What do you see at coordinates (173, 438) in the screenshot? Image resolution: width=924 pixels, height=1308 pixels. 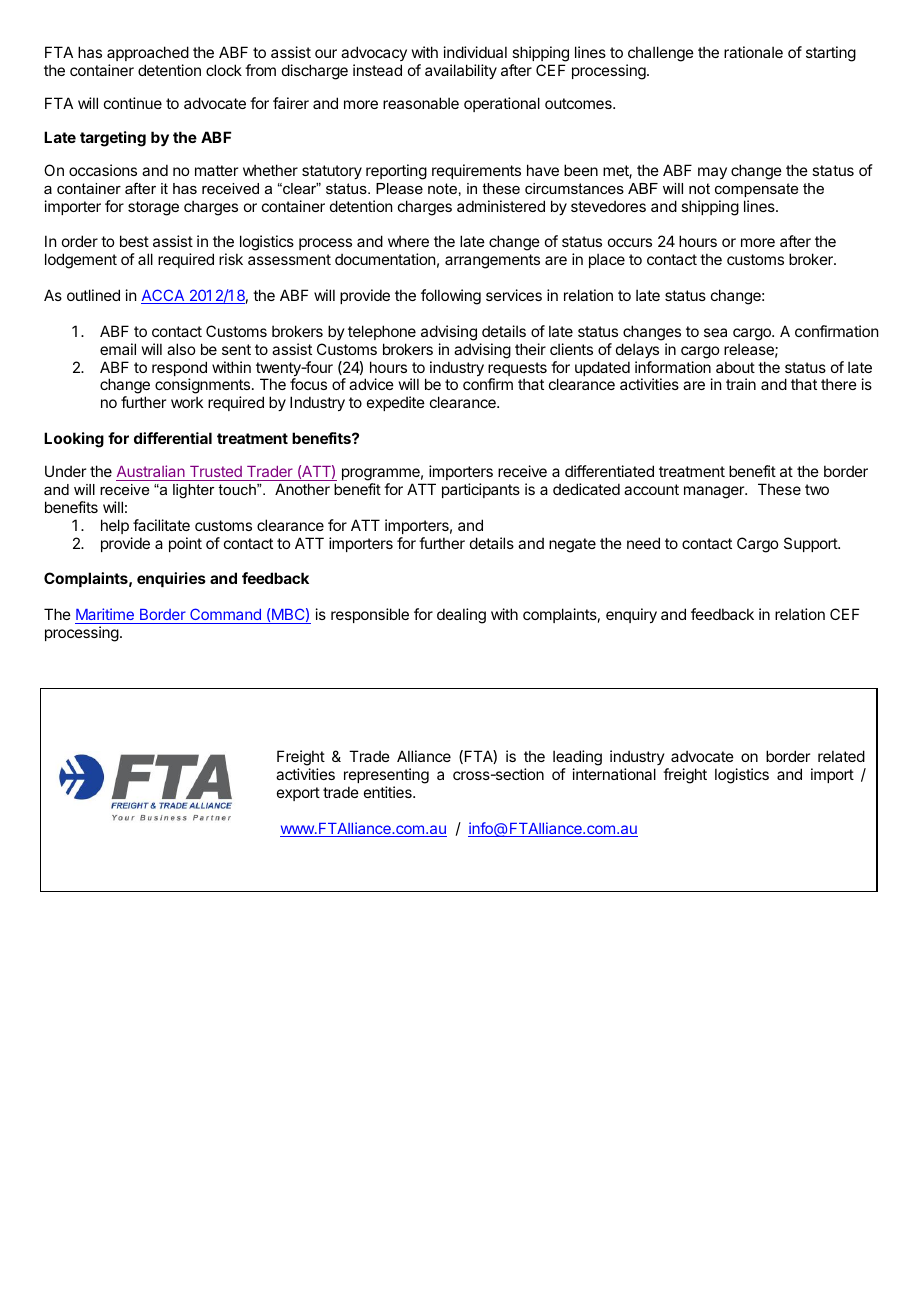 I see `differential` at bounding box center [173, 438].
